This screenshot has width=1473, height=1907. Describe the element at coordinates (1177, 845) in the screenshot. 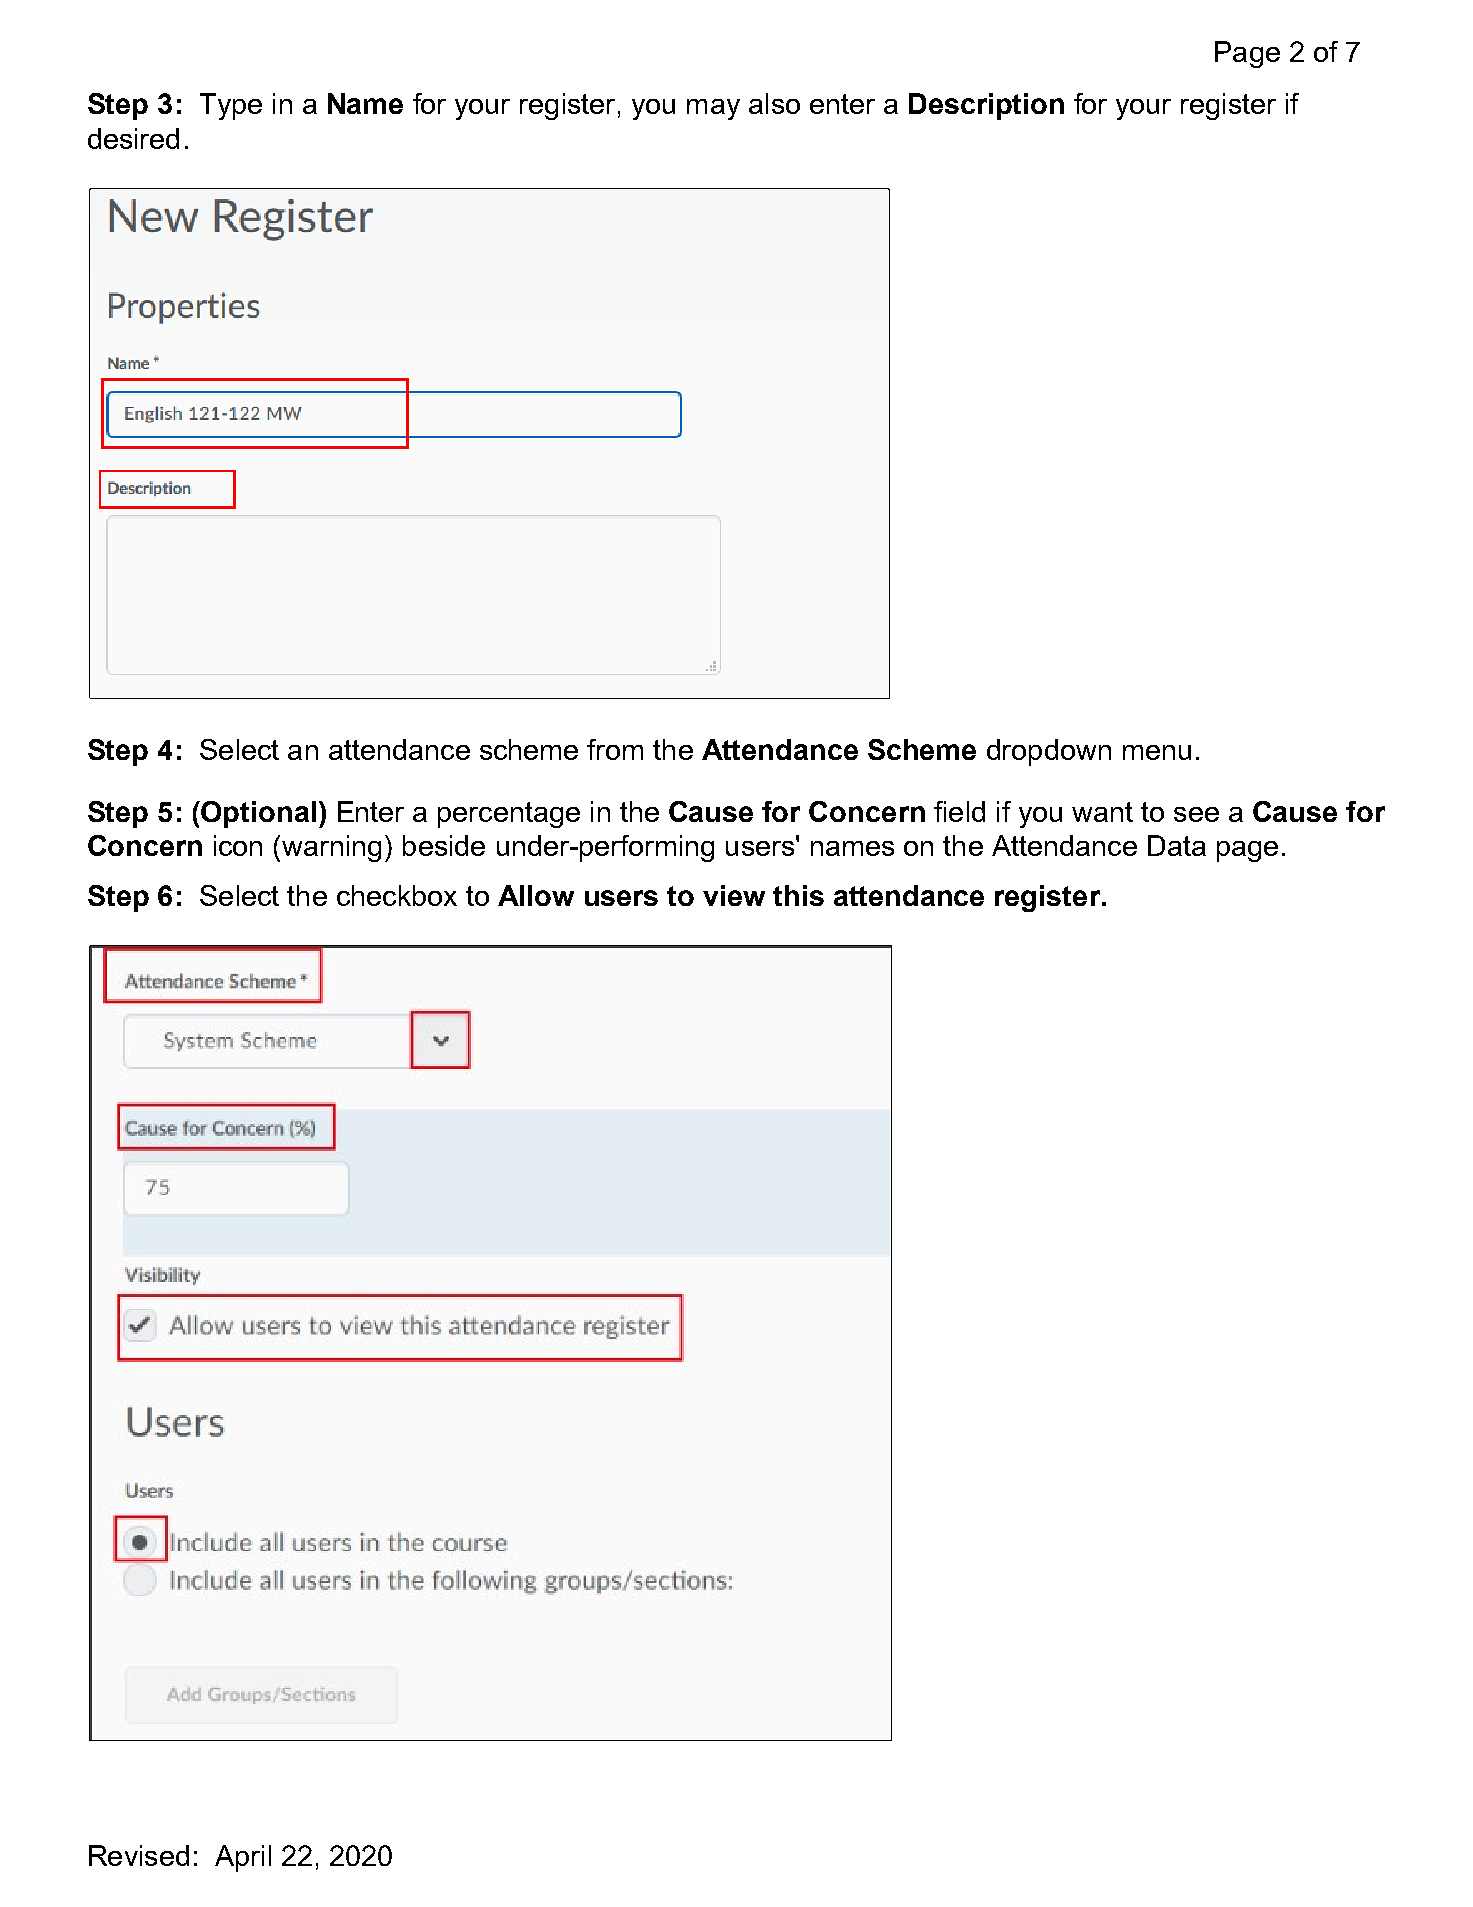

I see `Data` at that location.
